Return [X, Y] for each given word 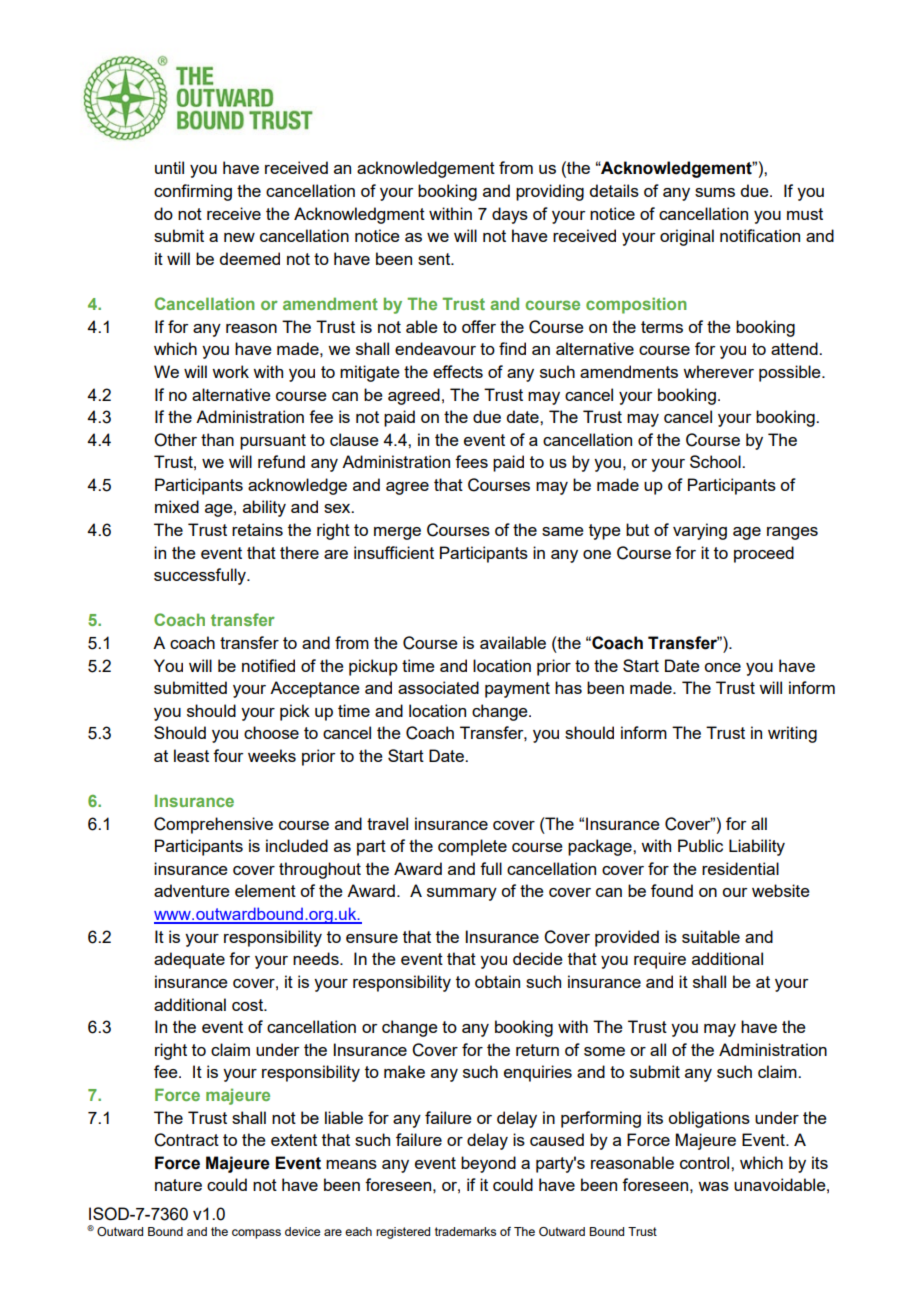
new [239, 237]
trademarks [465, 1231]
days [510, 215]
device [302, 1231]
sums [715, 192]
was [713, 1186]
